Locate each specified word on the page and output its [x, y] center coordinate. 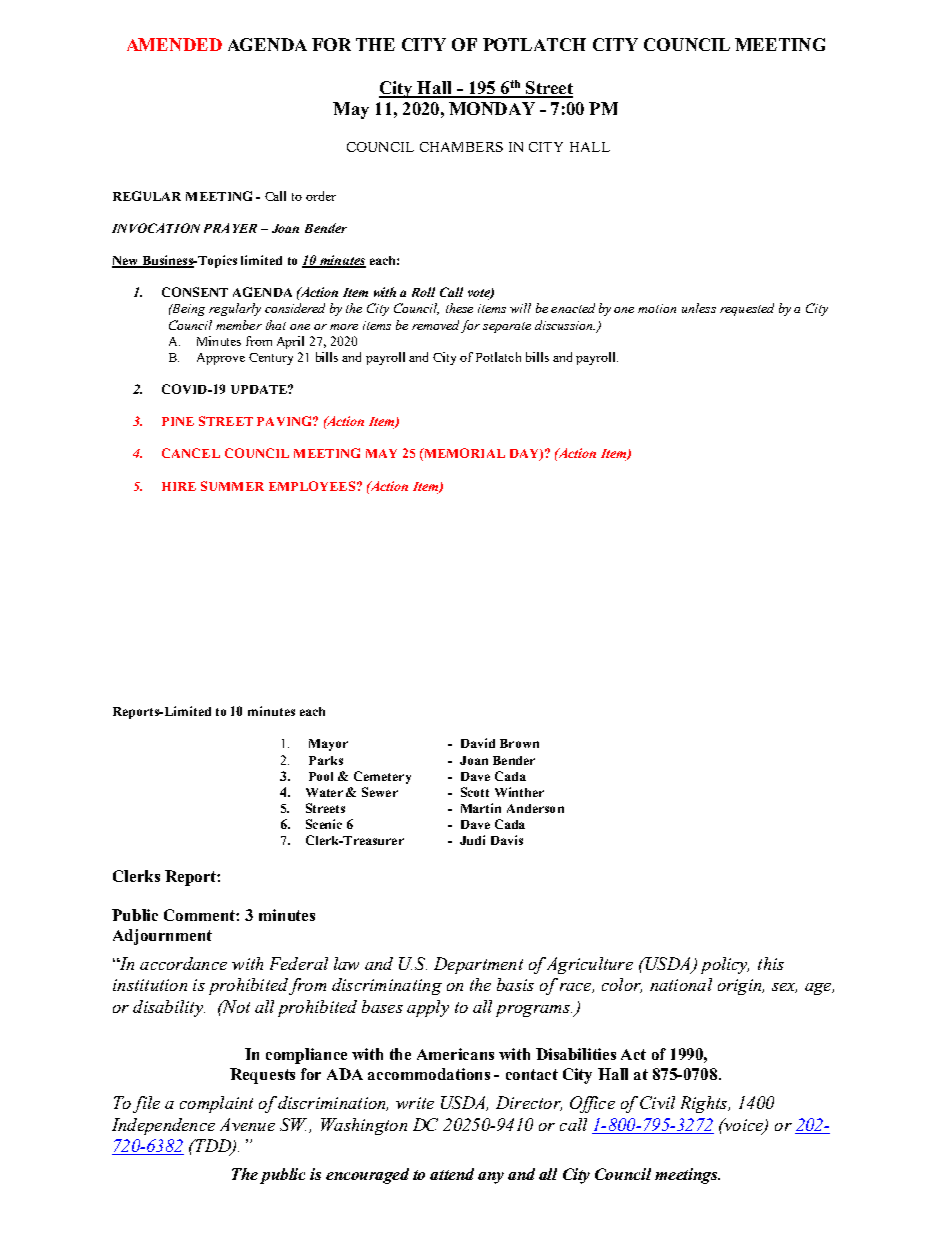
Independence [163, 1126]
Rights [705, 1104]
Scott [475, 792]
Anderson [535, 808]
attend [452, 1174]
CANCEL [191, 453]
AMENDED [174, 44]
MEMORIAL [463, 454]
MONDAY [492, 108]
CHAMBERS [461, 147]
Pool [321, 776]
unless [699, 308]
